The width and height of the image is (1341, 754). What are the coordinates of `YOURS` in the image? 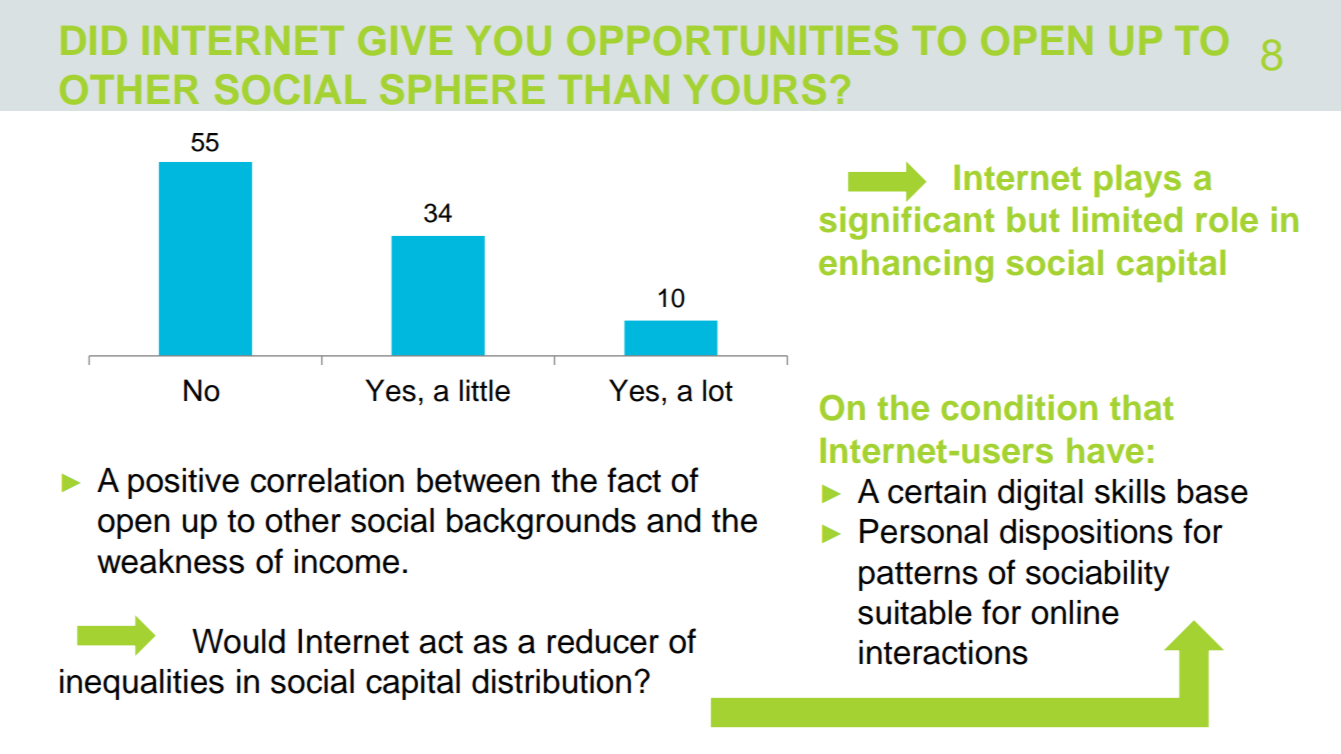 It's located at (754, 89).
